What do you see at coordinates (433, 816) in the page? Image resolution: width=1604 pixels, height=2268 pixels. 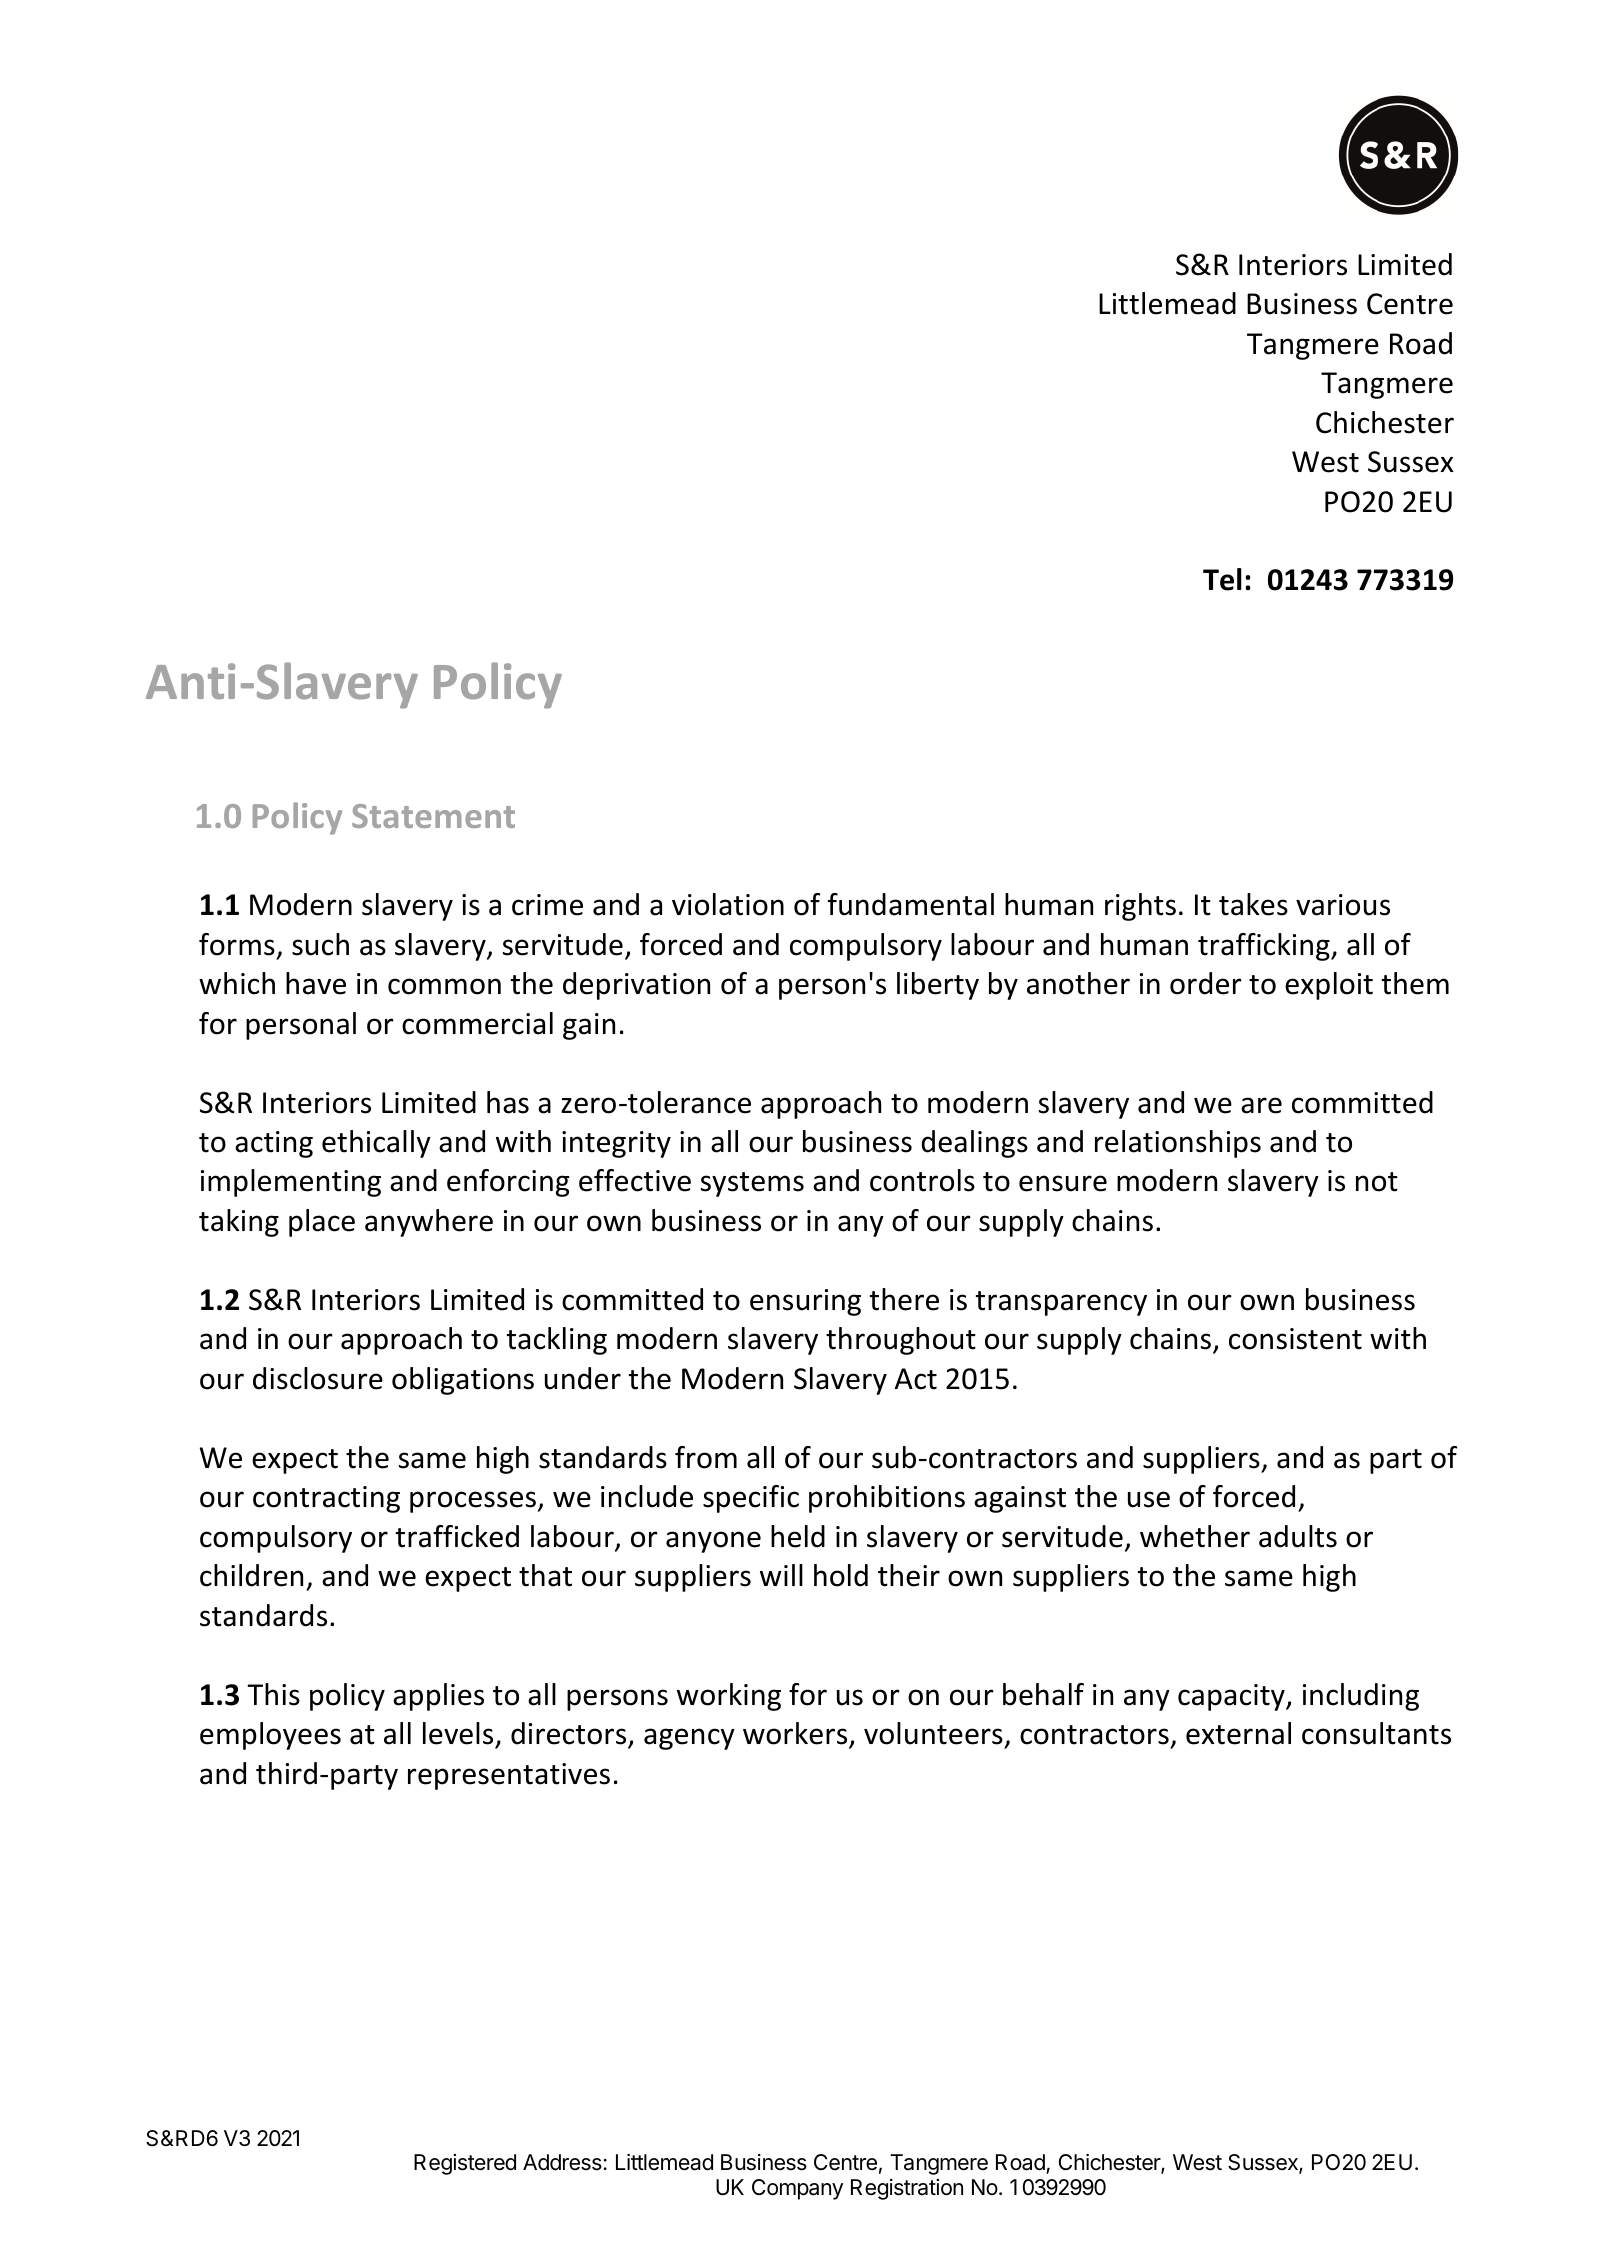 I see `Statement` at bounding box center [433, 816].
